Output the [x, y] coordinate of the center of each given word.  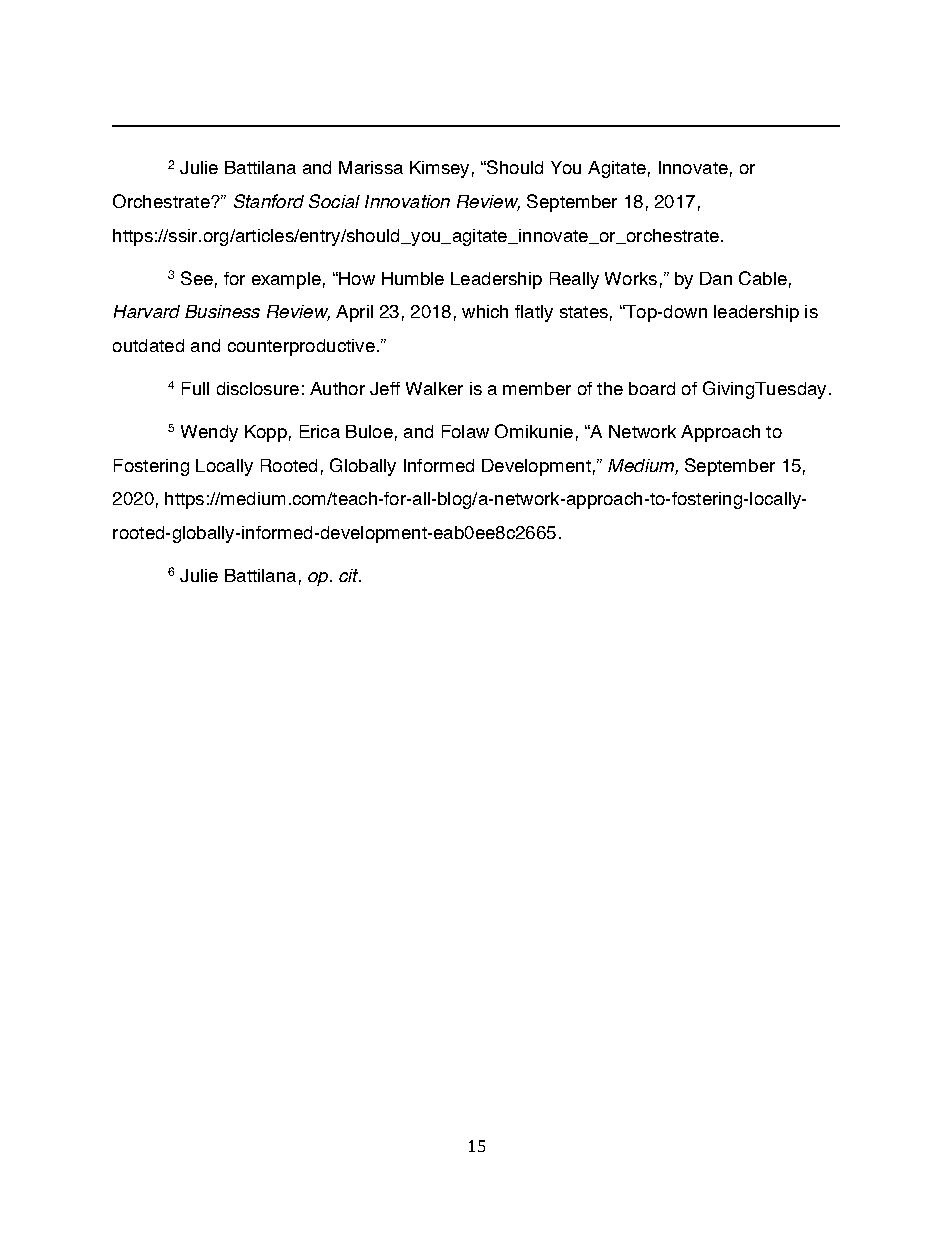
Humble [413, 278]
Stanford [269, 201]
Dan [716, 278]
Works [631, 278]
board [652, 388]
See [197, 278]
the [610, 388]
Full [195, 388]
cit [350, 575]
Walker [434, 388]
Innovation [407, 201]
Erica [320, 431]
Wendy [209, 433]
